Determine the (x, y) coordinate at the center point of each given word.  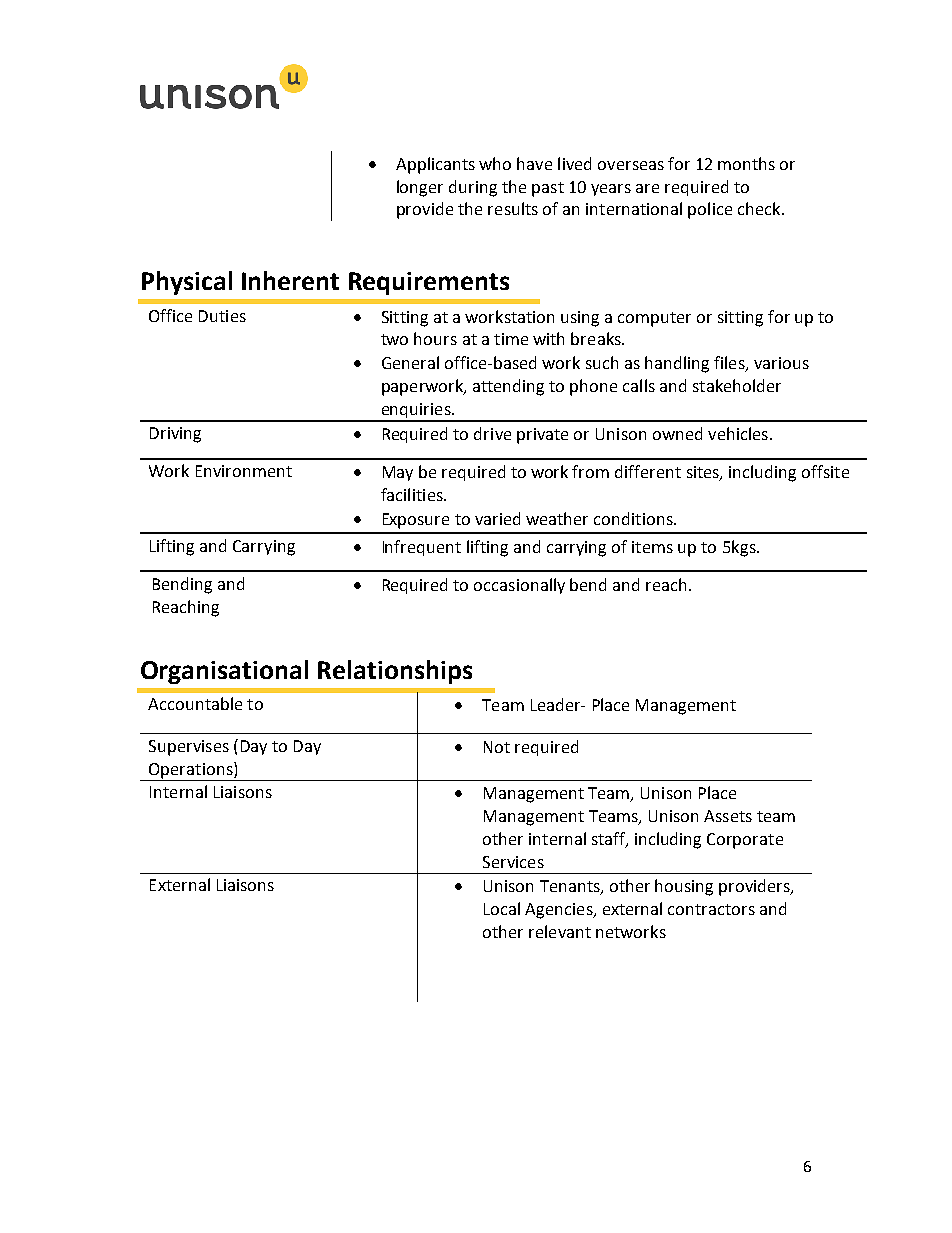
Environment (244, 471)
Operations (192, 770)
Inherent (290, 280)
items (652, 547)
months (746, 163)
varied (497, 518)
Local (502, 908)
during (473, 188)
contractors (711, 909)
